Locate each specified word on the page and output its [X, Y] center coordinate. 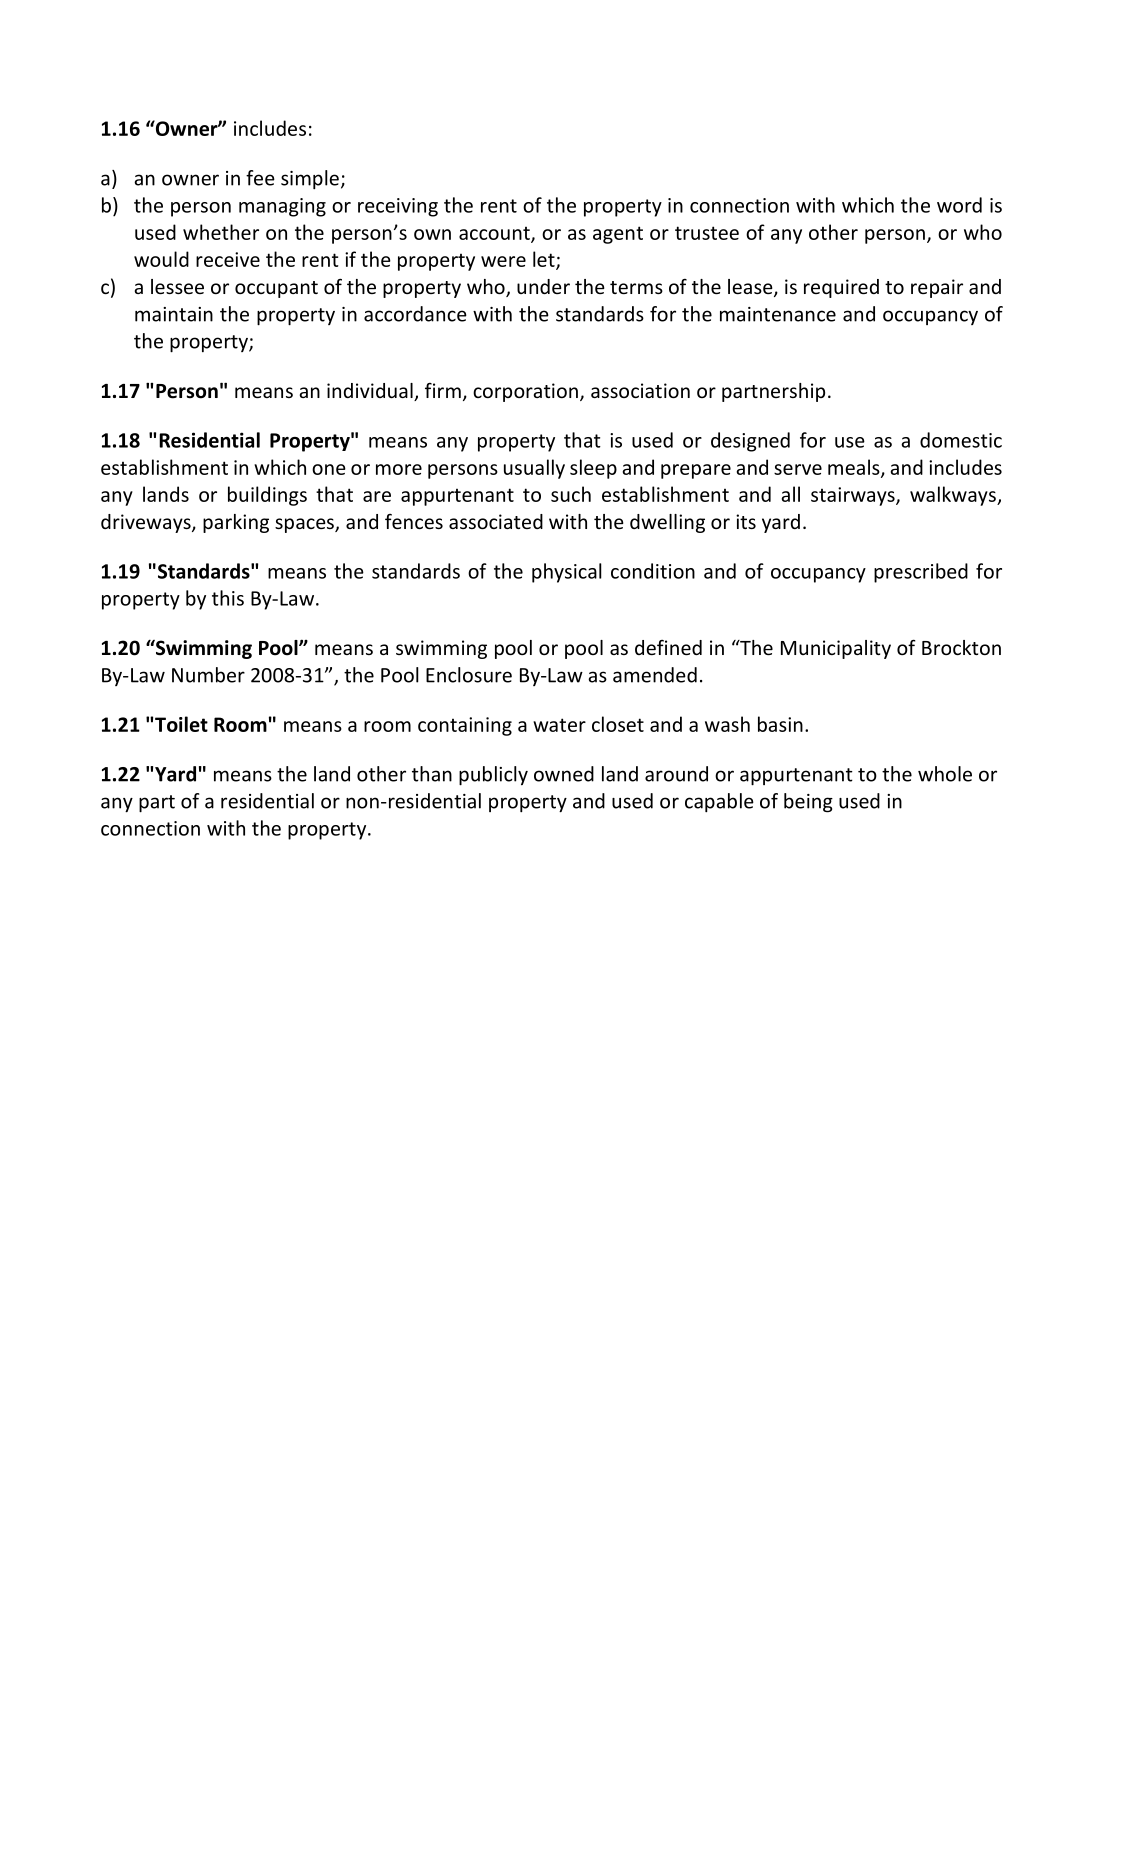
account [495, 234]
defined [668, 647]
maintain [174, 314]
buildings [267, 496]
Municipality [836, 649]
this [228, 598]
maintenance [778, 314]
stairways [854, 496]
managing [282, 207]
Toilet [181, 724]
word [959, 205]
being [808, 803]
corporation [525, 392]
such [571, 494]
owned [564, 774]
